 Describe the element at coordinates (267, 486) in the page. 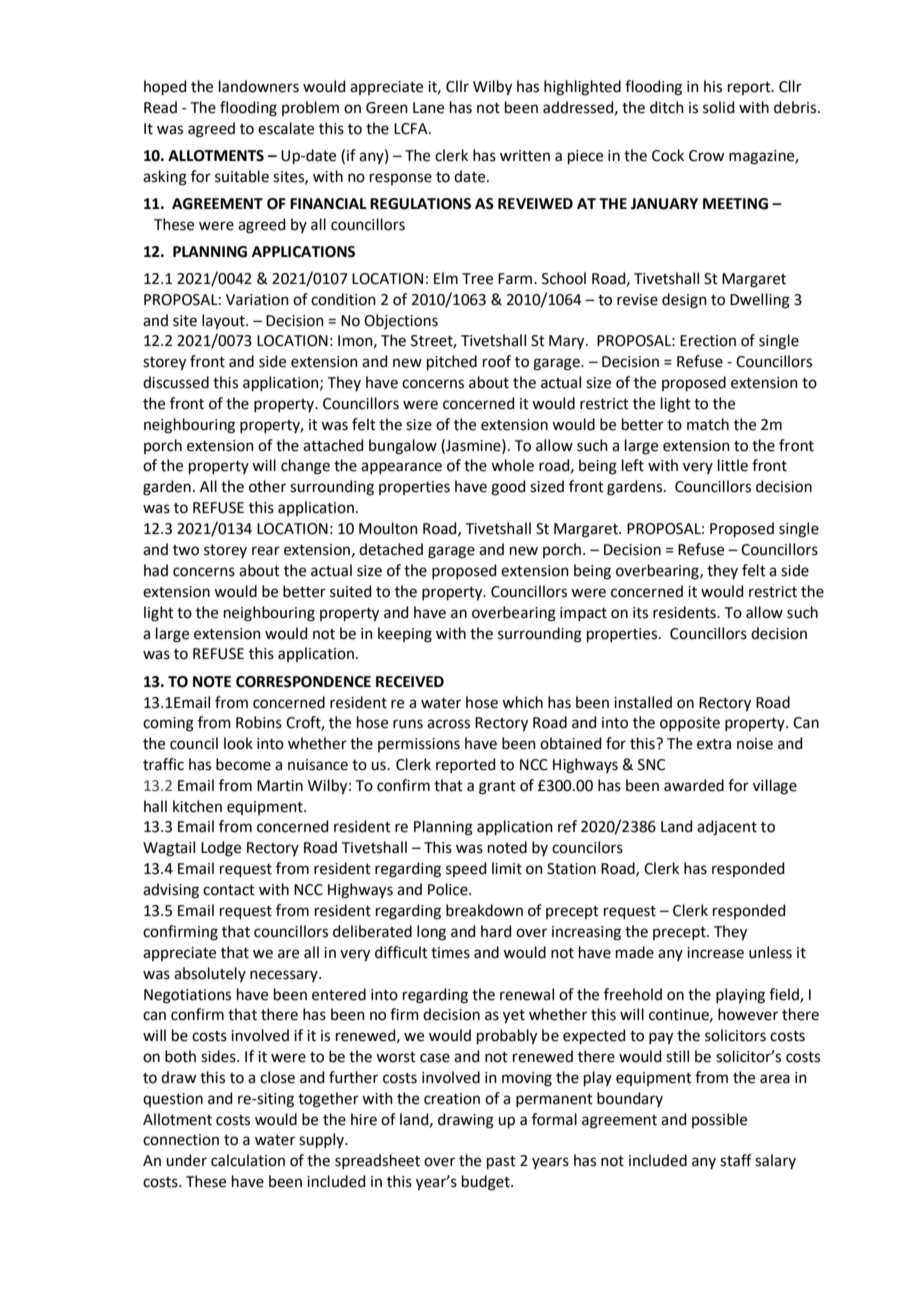

I see `other` at that location.
